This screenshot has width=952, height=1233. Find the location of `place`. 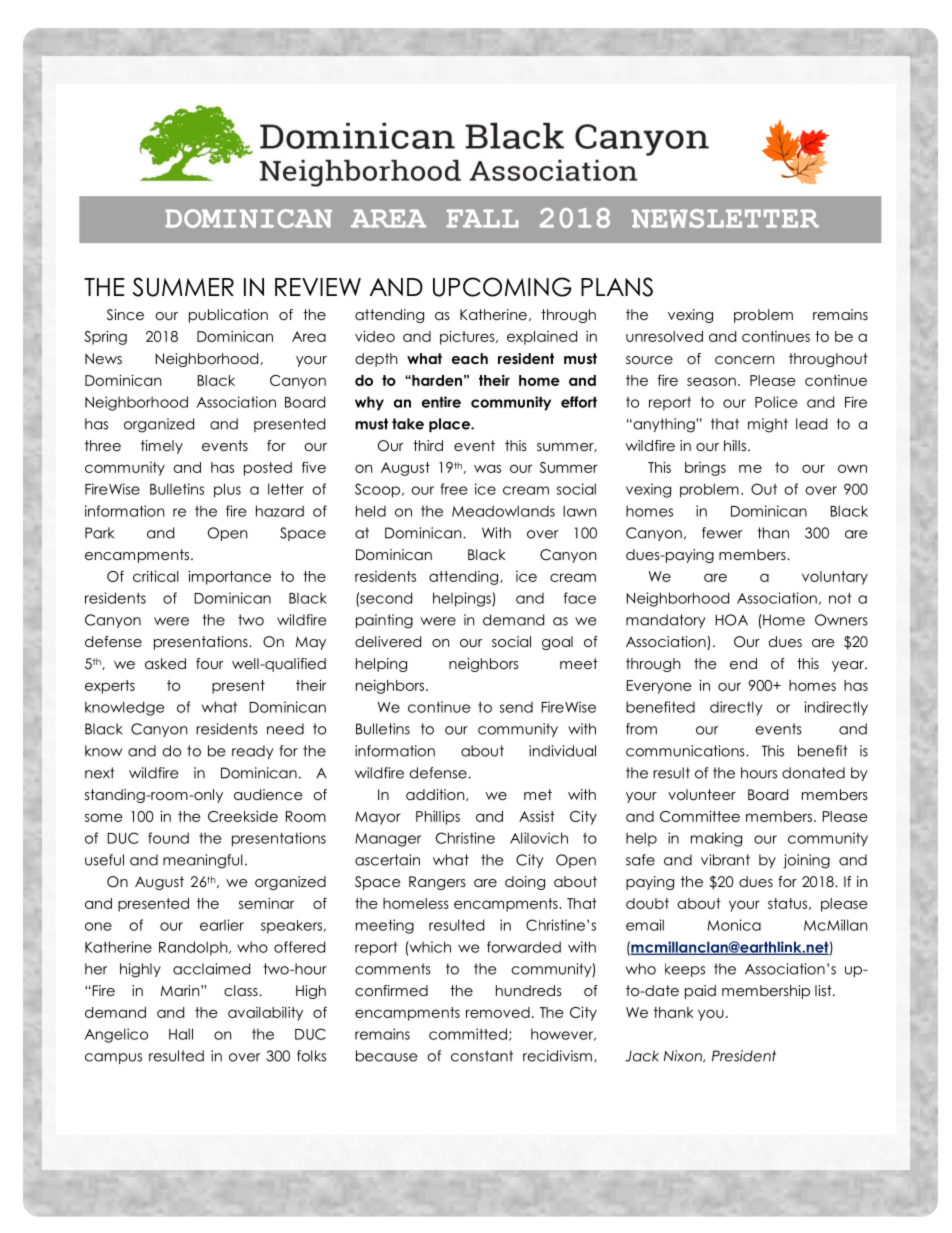

place is located at coordinates (450, 425).
